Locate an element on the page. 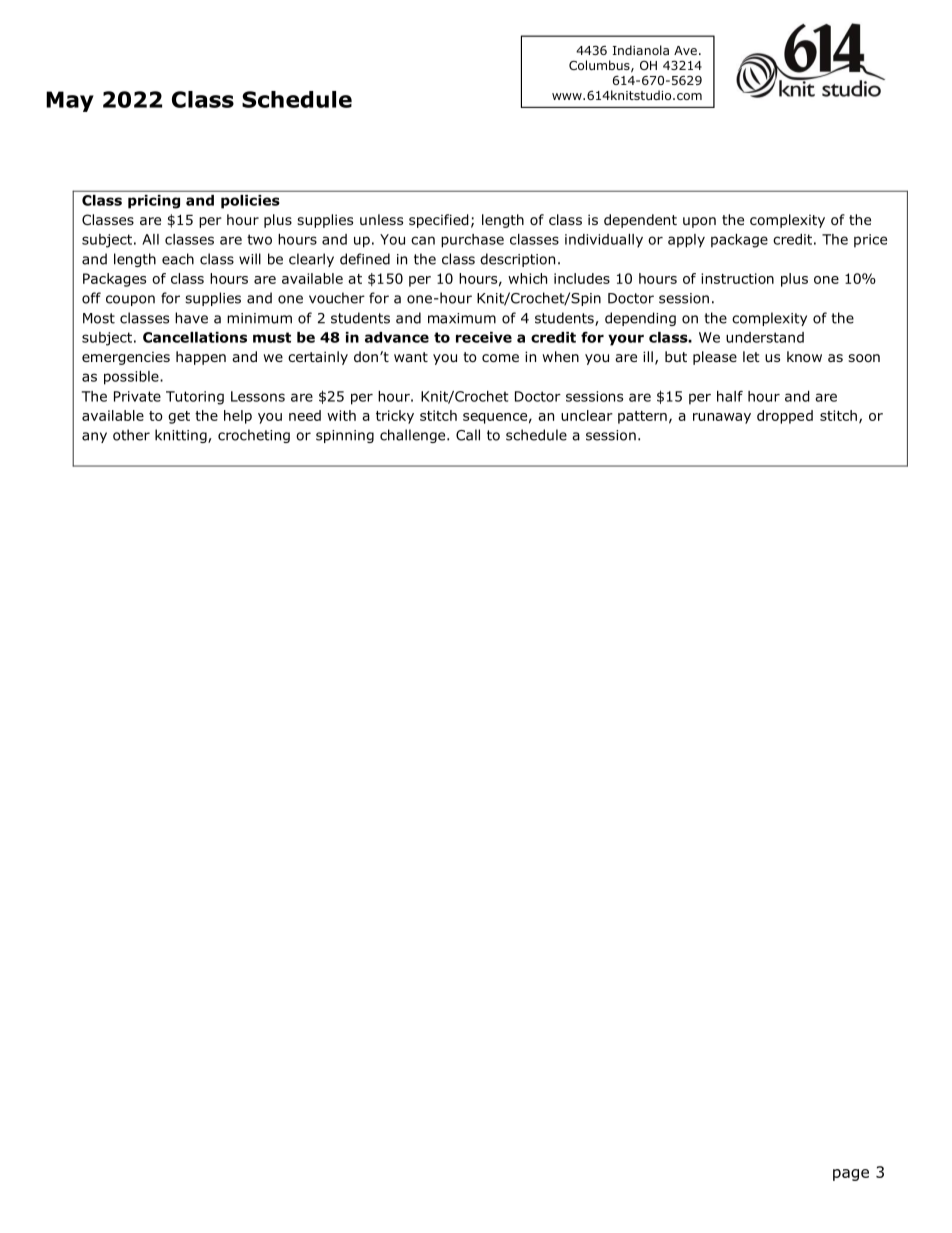 Image resolution: width=952 pixels, height=1233 pixels. pricing is located at coordinates (154, 202).
